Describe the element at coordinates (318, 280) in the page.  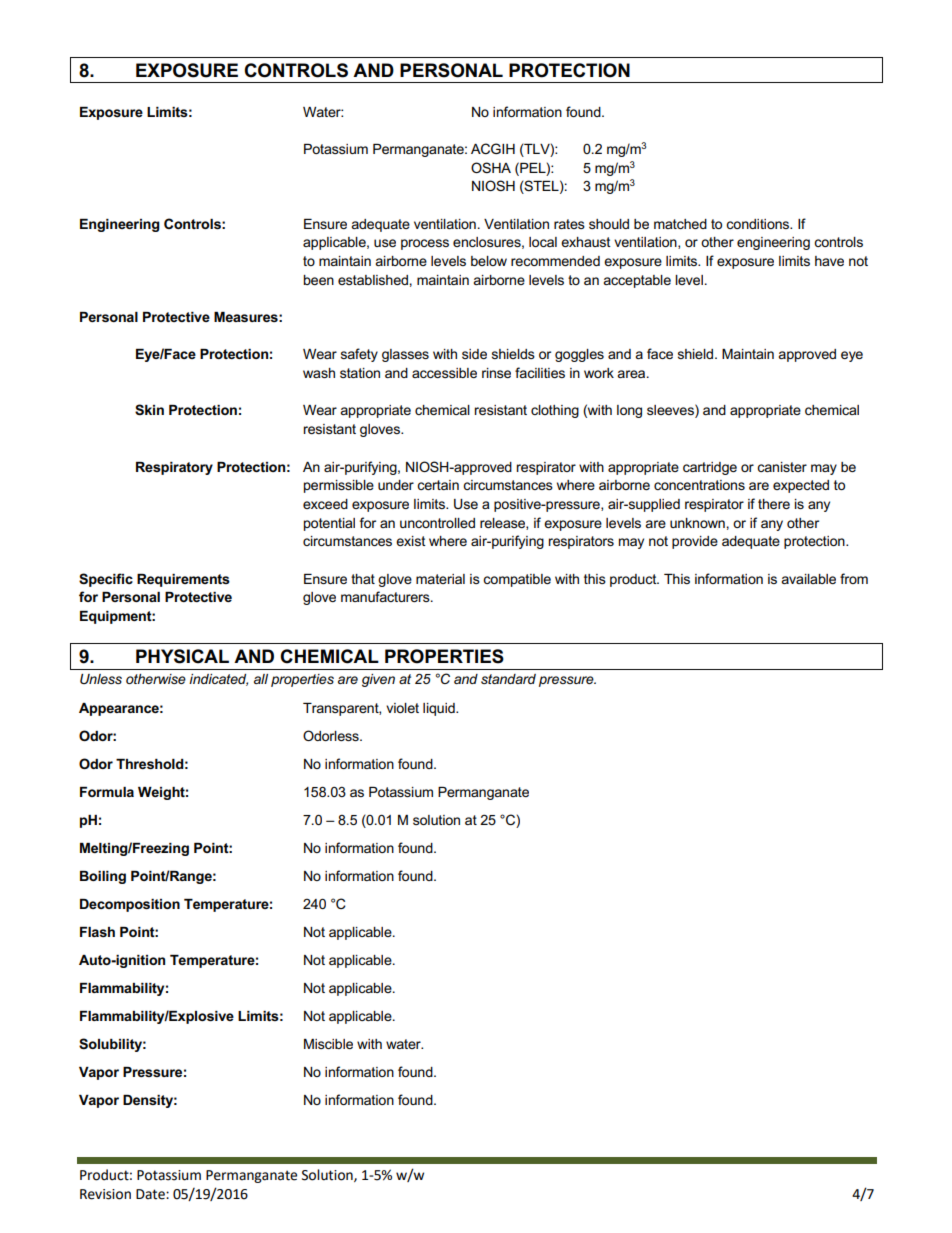
I see `been` at that location.
